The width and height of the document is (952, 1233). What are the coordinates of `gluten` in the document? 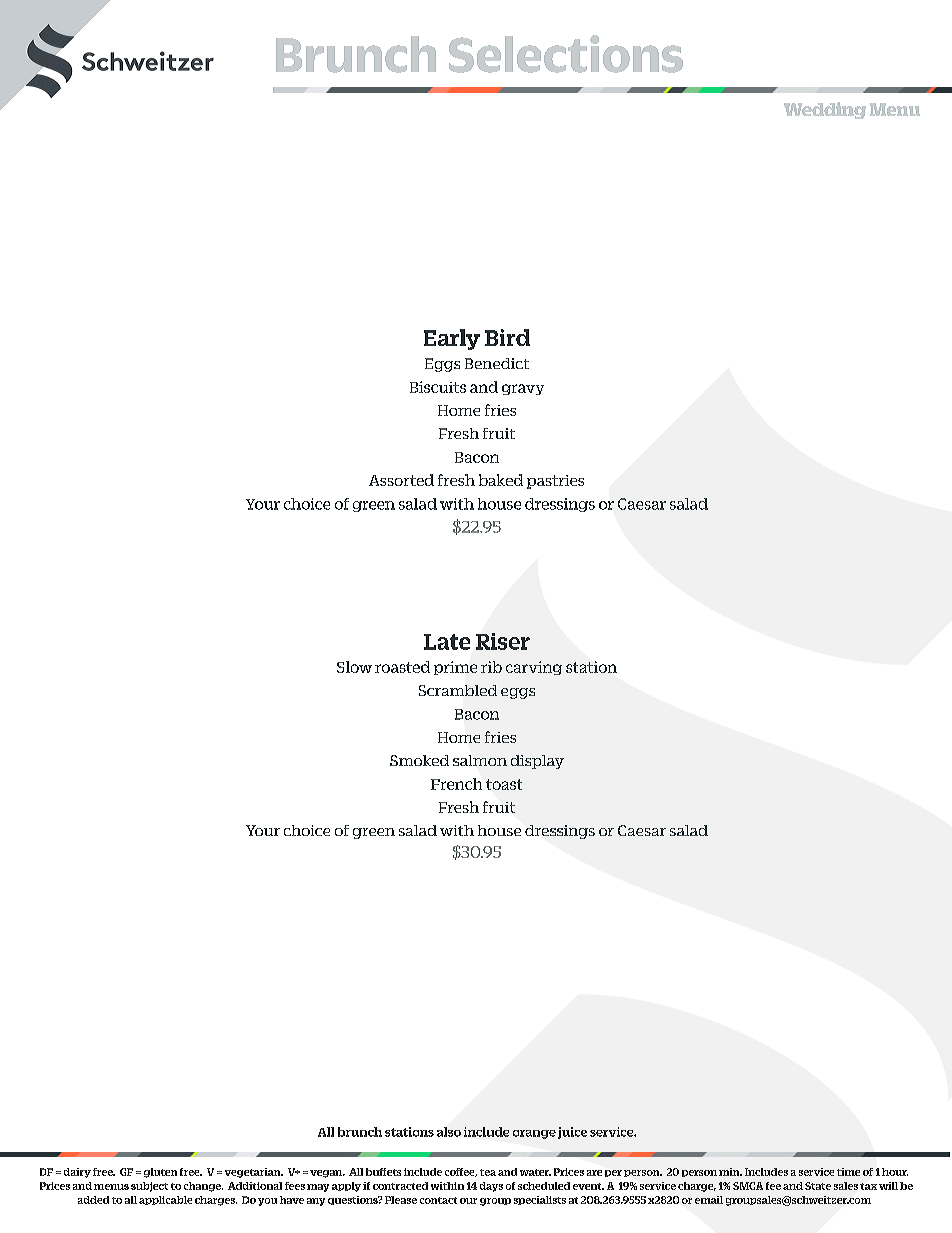 It's located at (160, 1173).
